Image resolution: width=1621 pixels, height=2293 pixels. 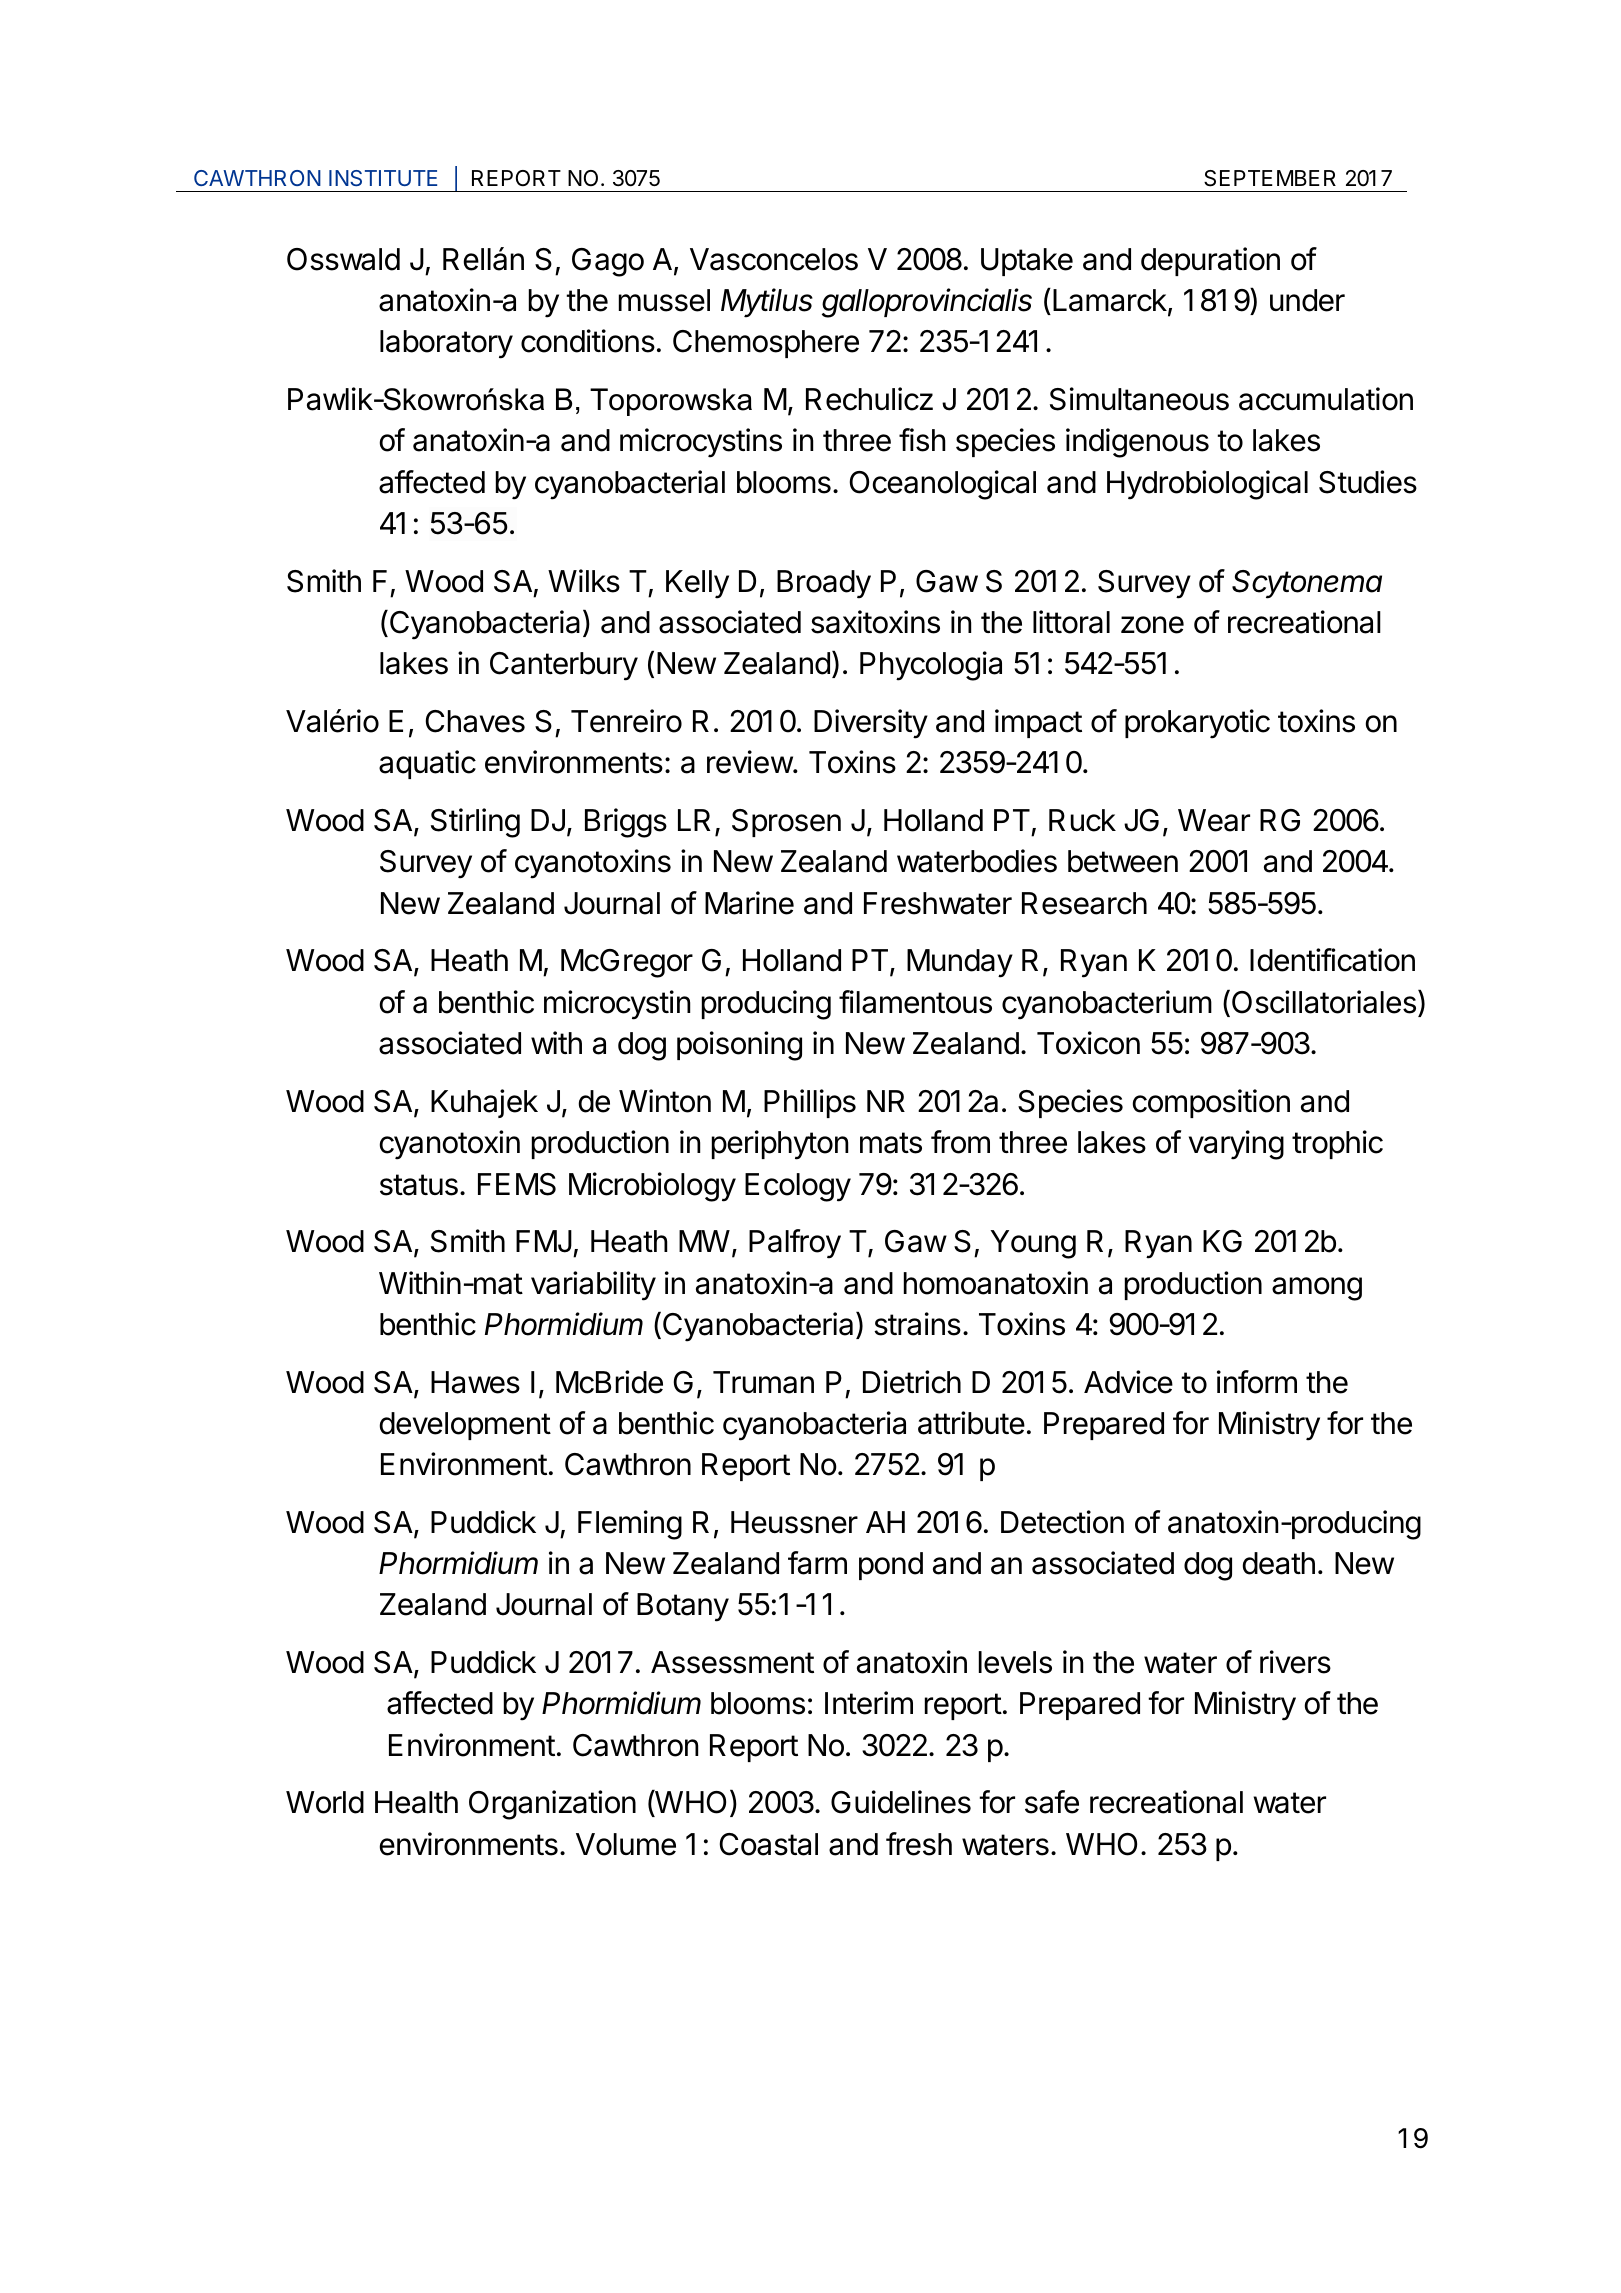 I want to click on status, so click(x=419, y=1185).
